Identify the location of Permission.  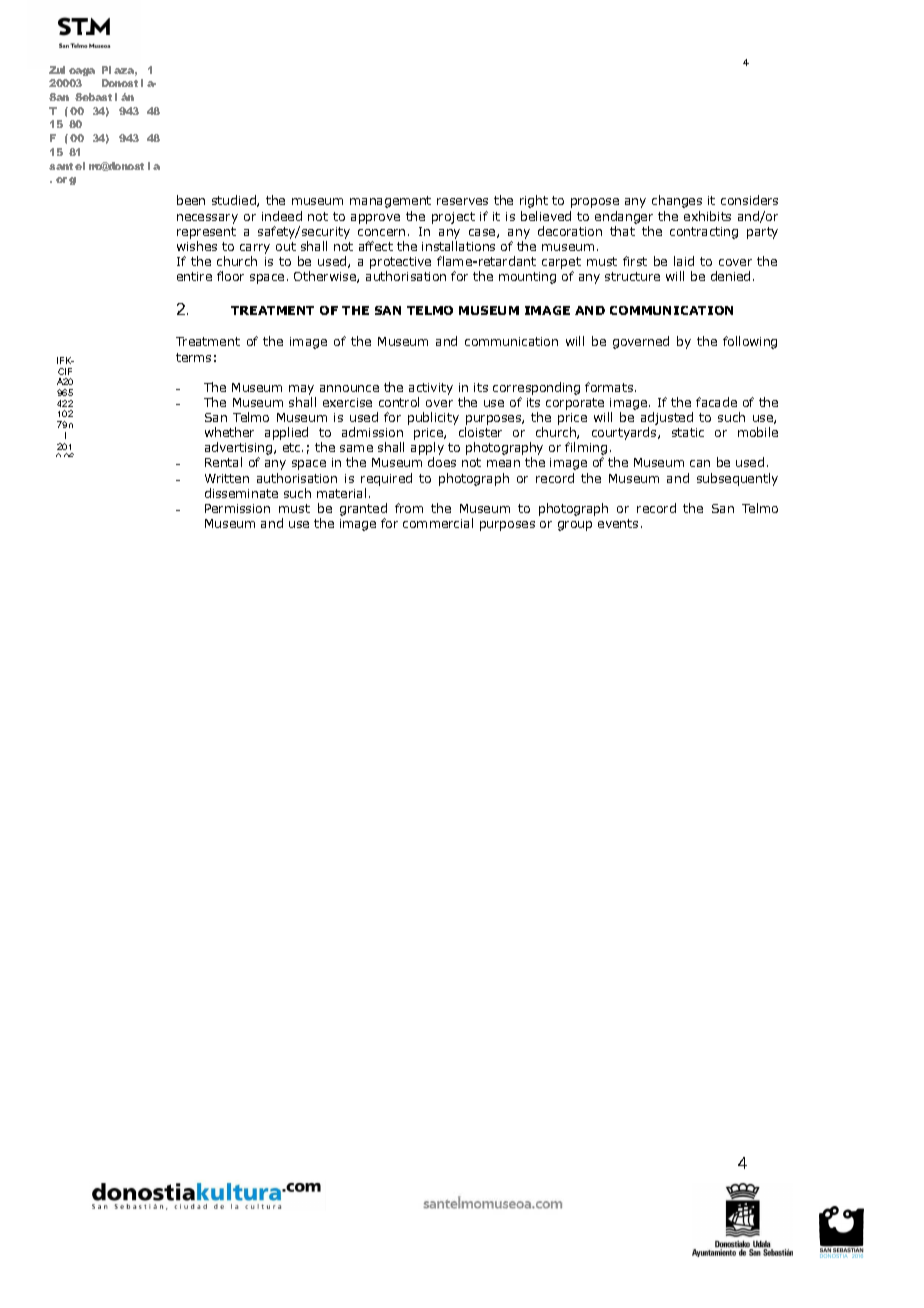
(237, 508).
